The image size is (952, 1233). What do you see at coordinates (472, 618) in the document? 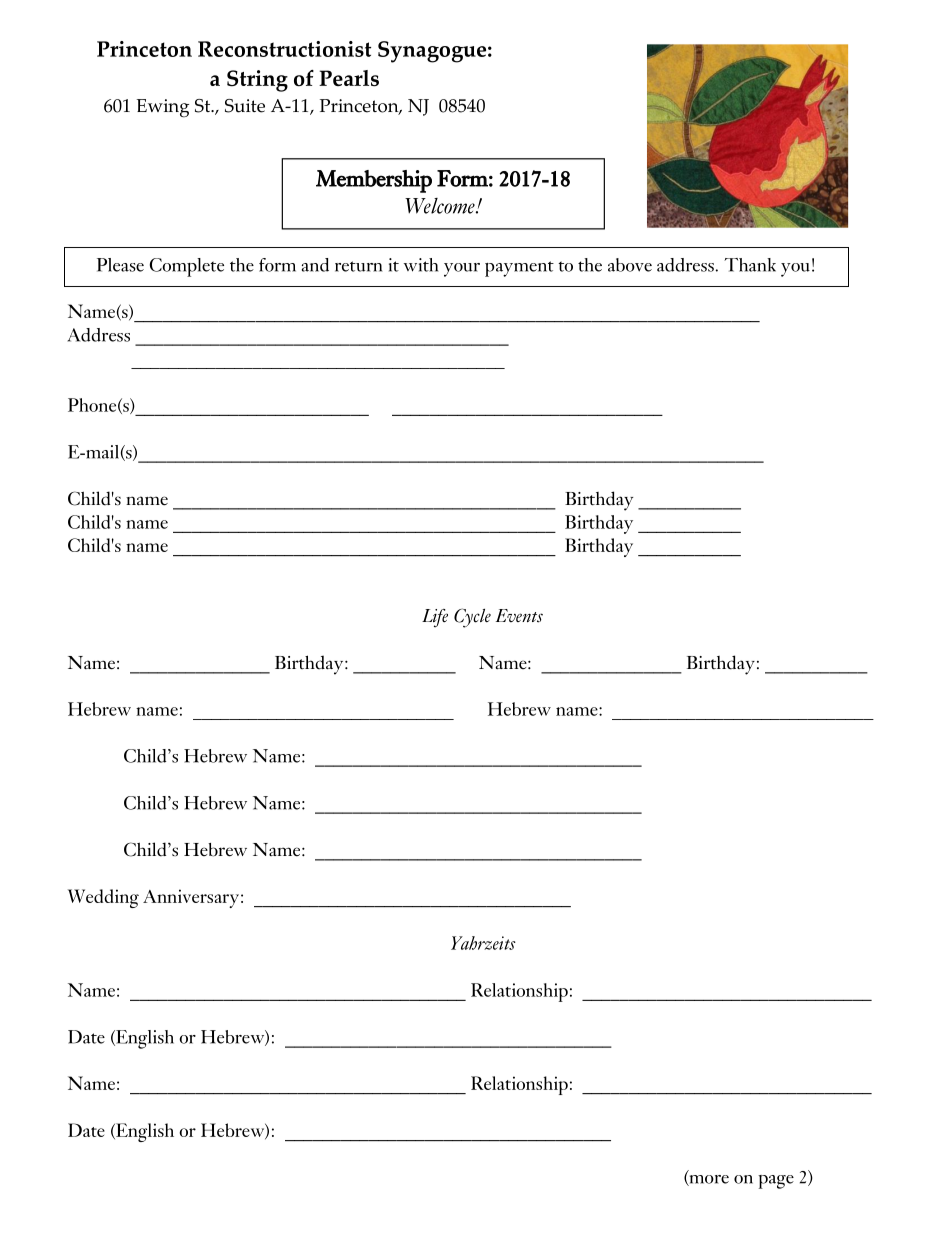
I see `Cycle` at bounding box center [472, 618].
